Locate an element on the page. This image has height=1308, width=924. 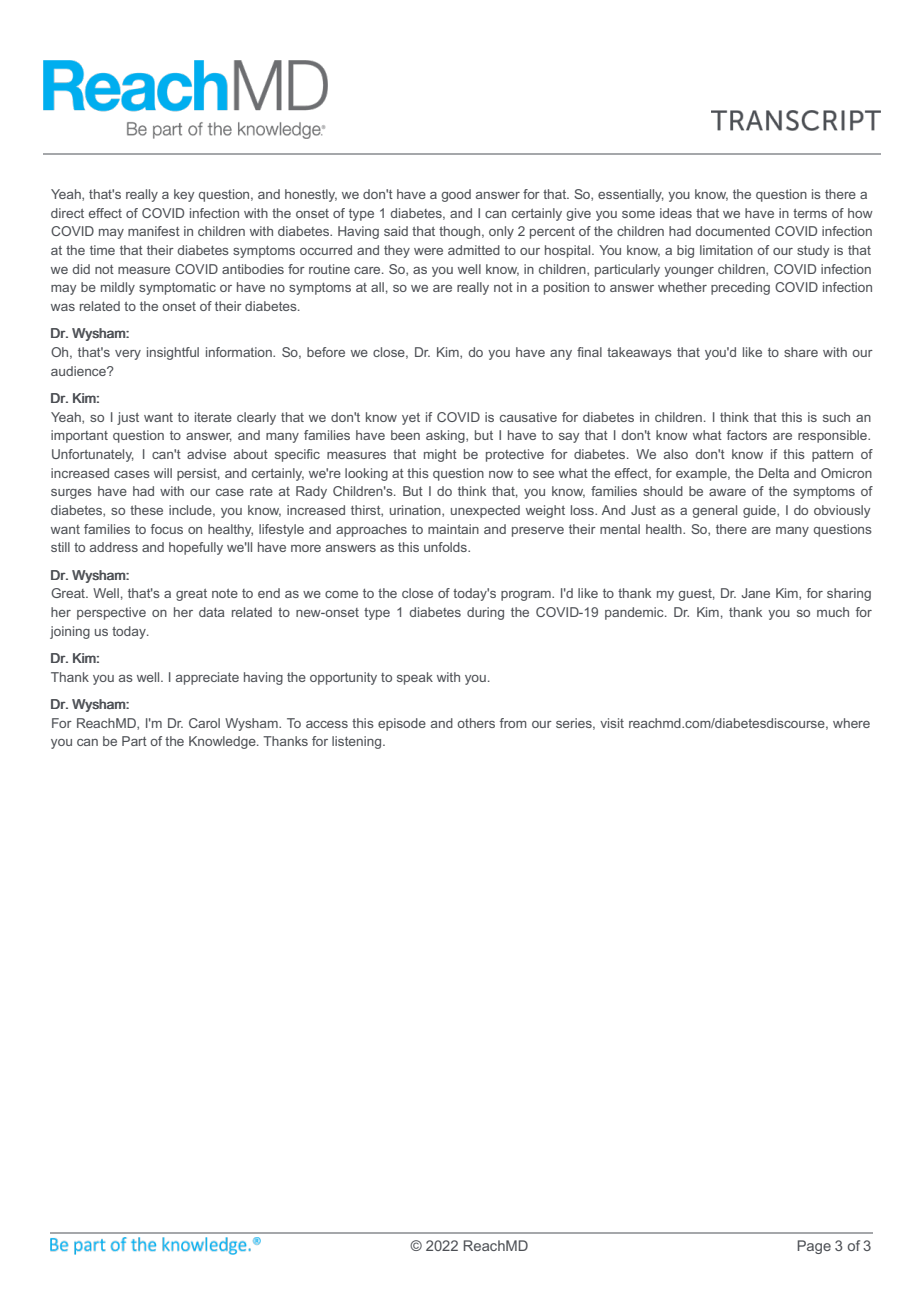
others is located at coordinates (476, 723).
